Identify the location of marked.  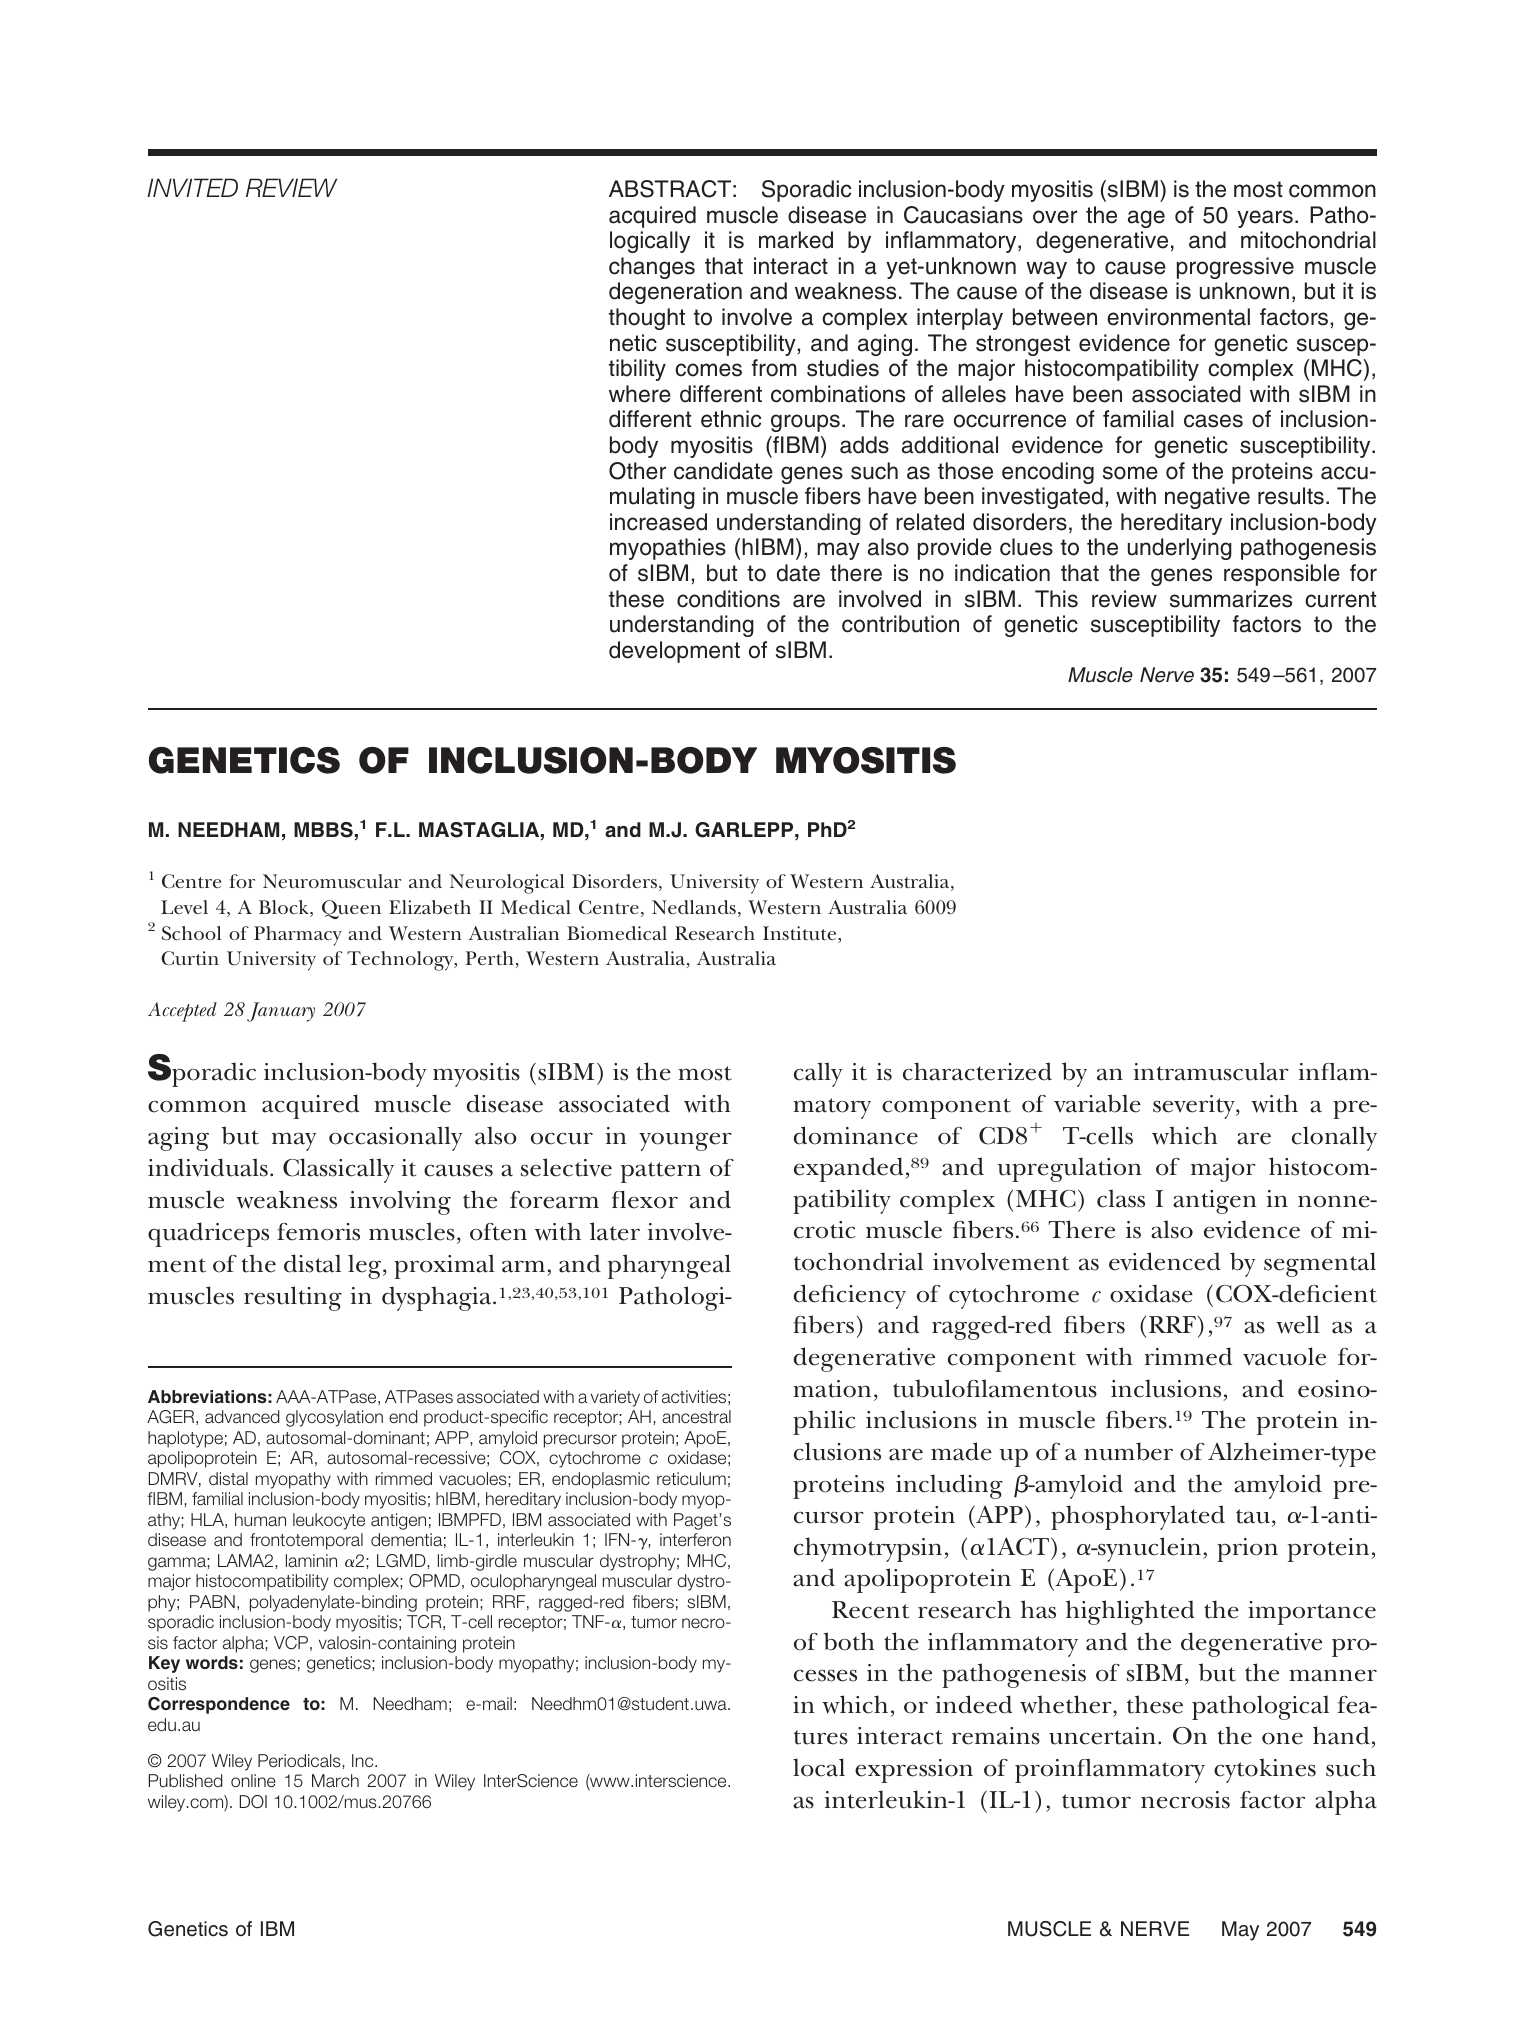
(796, 240).
